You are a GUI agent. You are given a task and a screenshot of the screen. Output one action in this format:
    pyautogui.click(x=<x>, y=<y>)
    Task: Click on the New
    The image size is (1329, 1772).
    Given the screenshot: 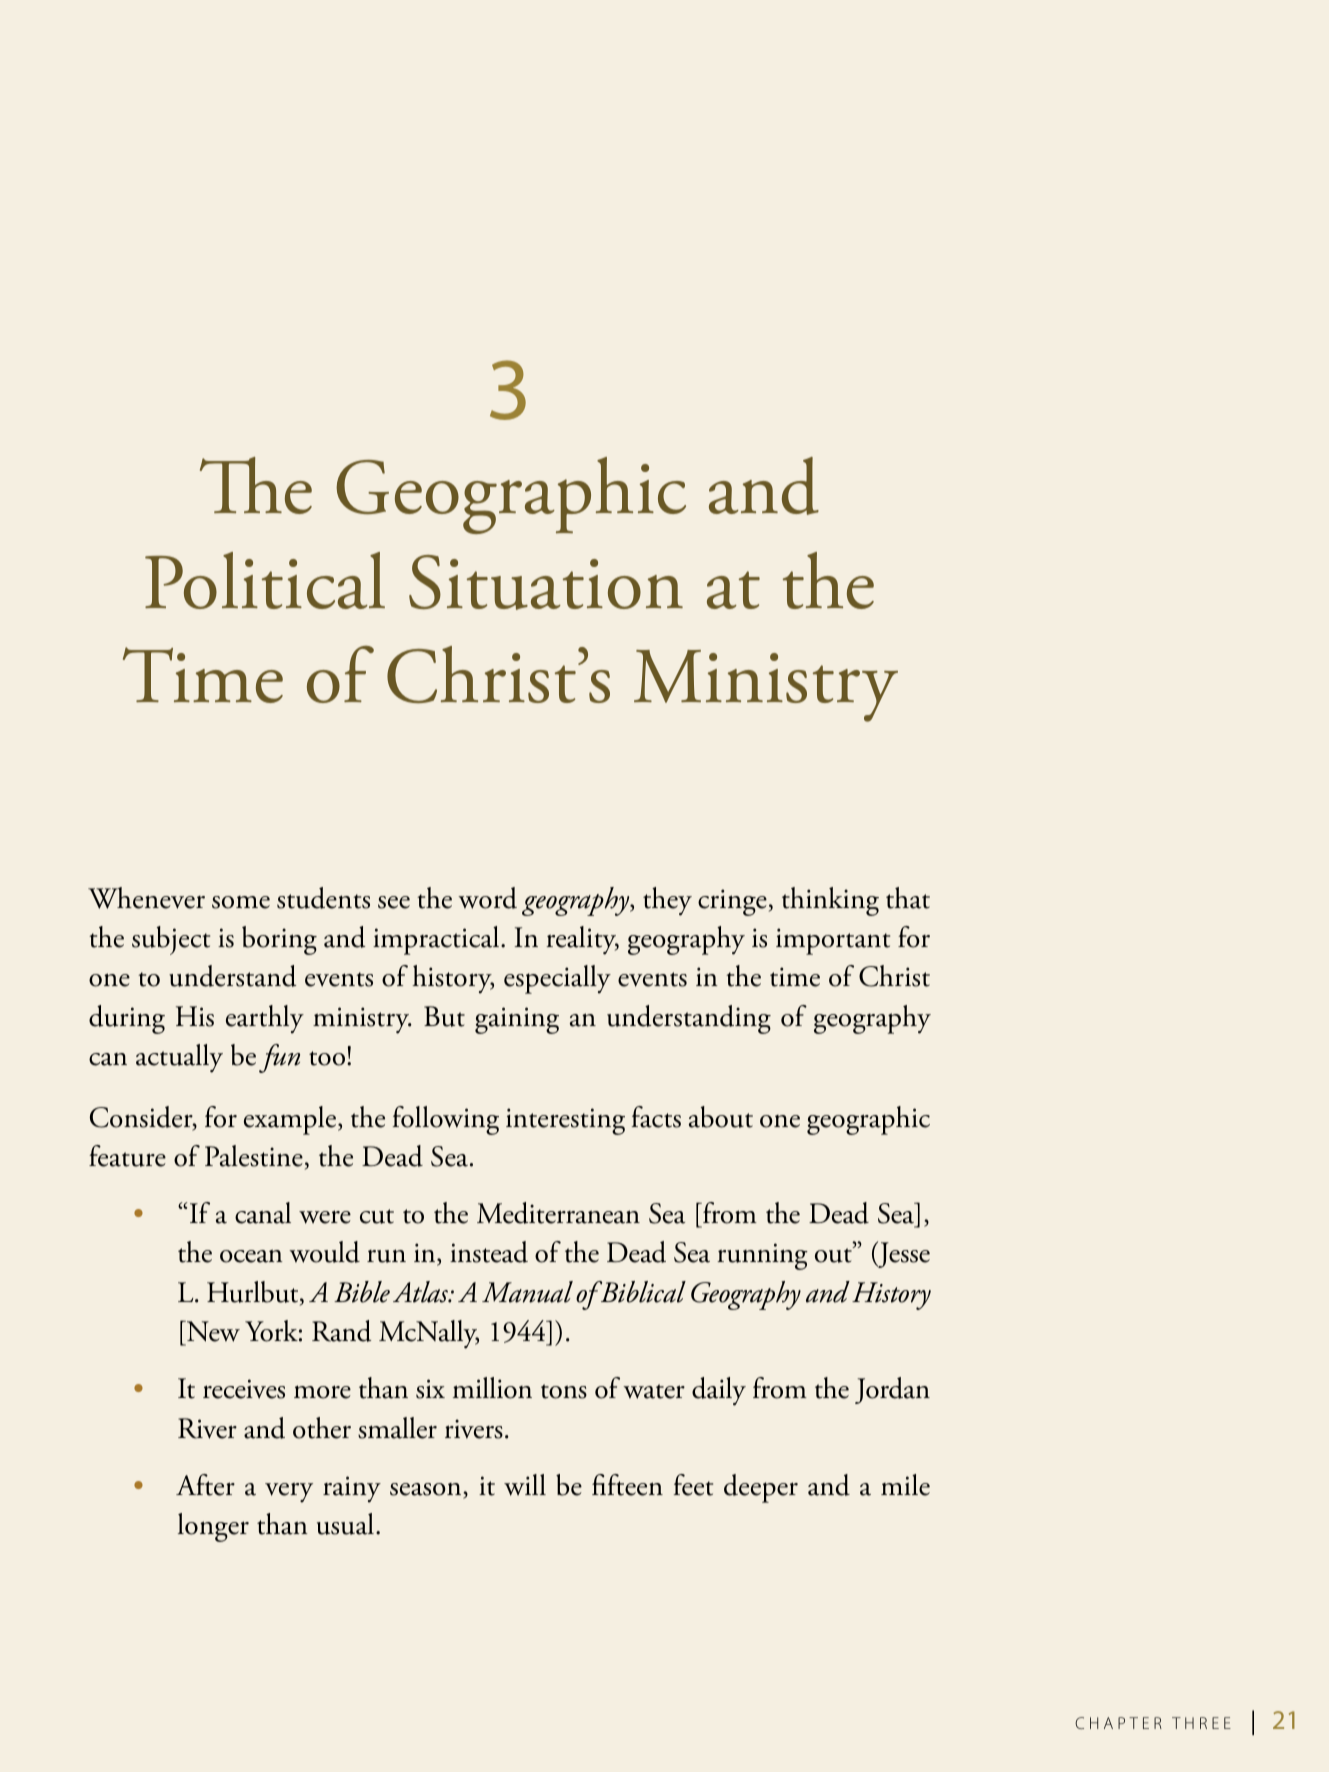 What is the action you would take?
    pyautogui.click(x=212, y=1333)
